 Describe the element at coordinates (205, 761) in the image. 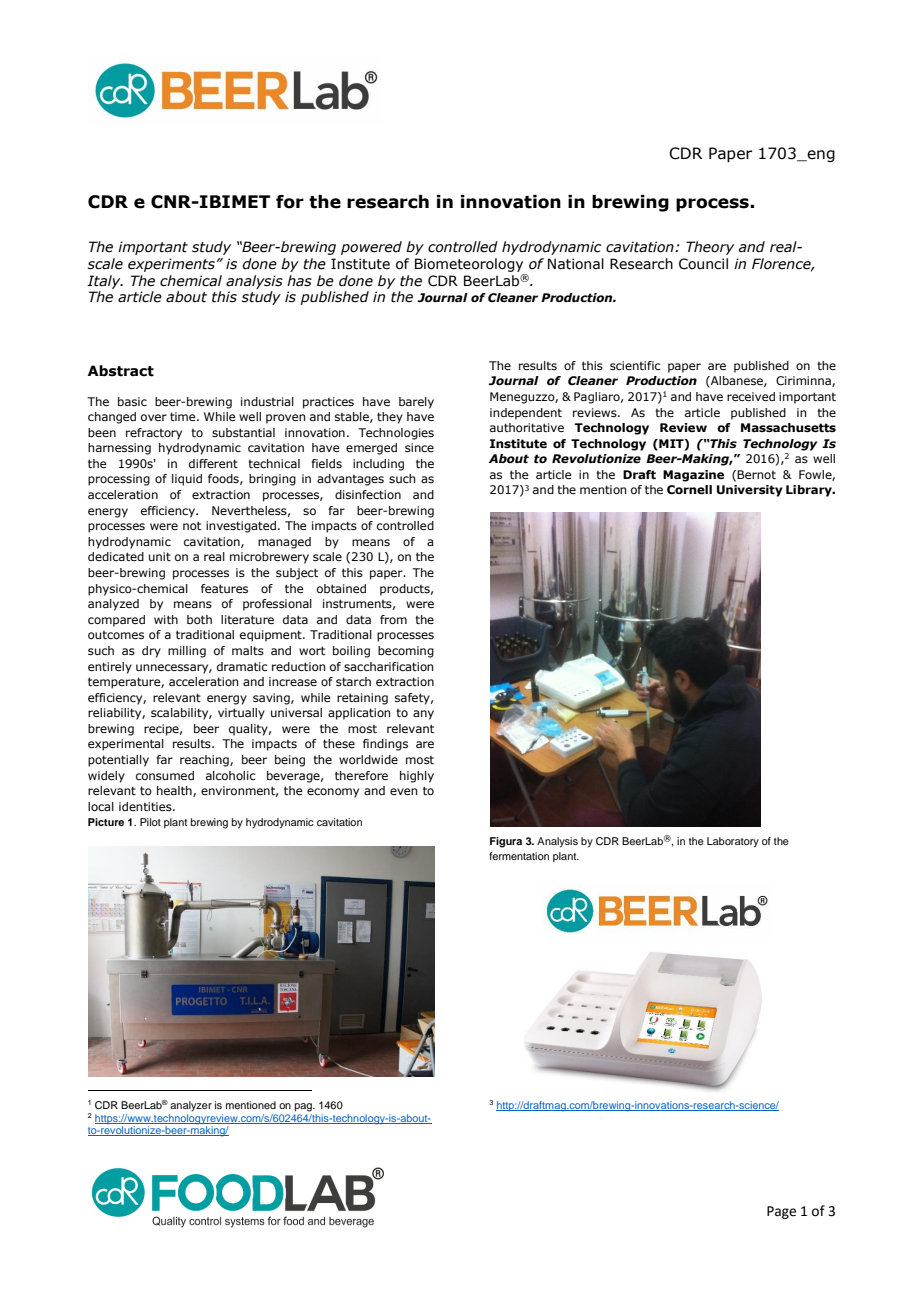

I see `reaching` at that location.
